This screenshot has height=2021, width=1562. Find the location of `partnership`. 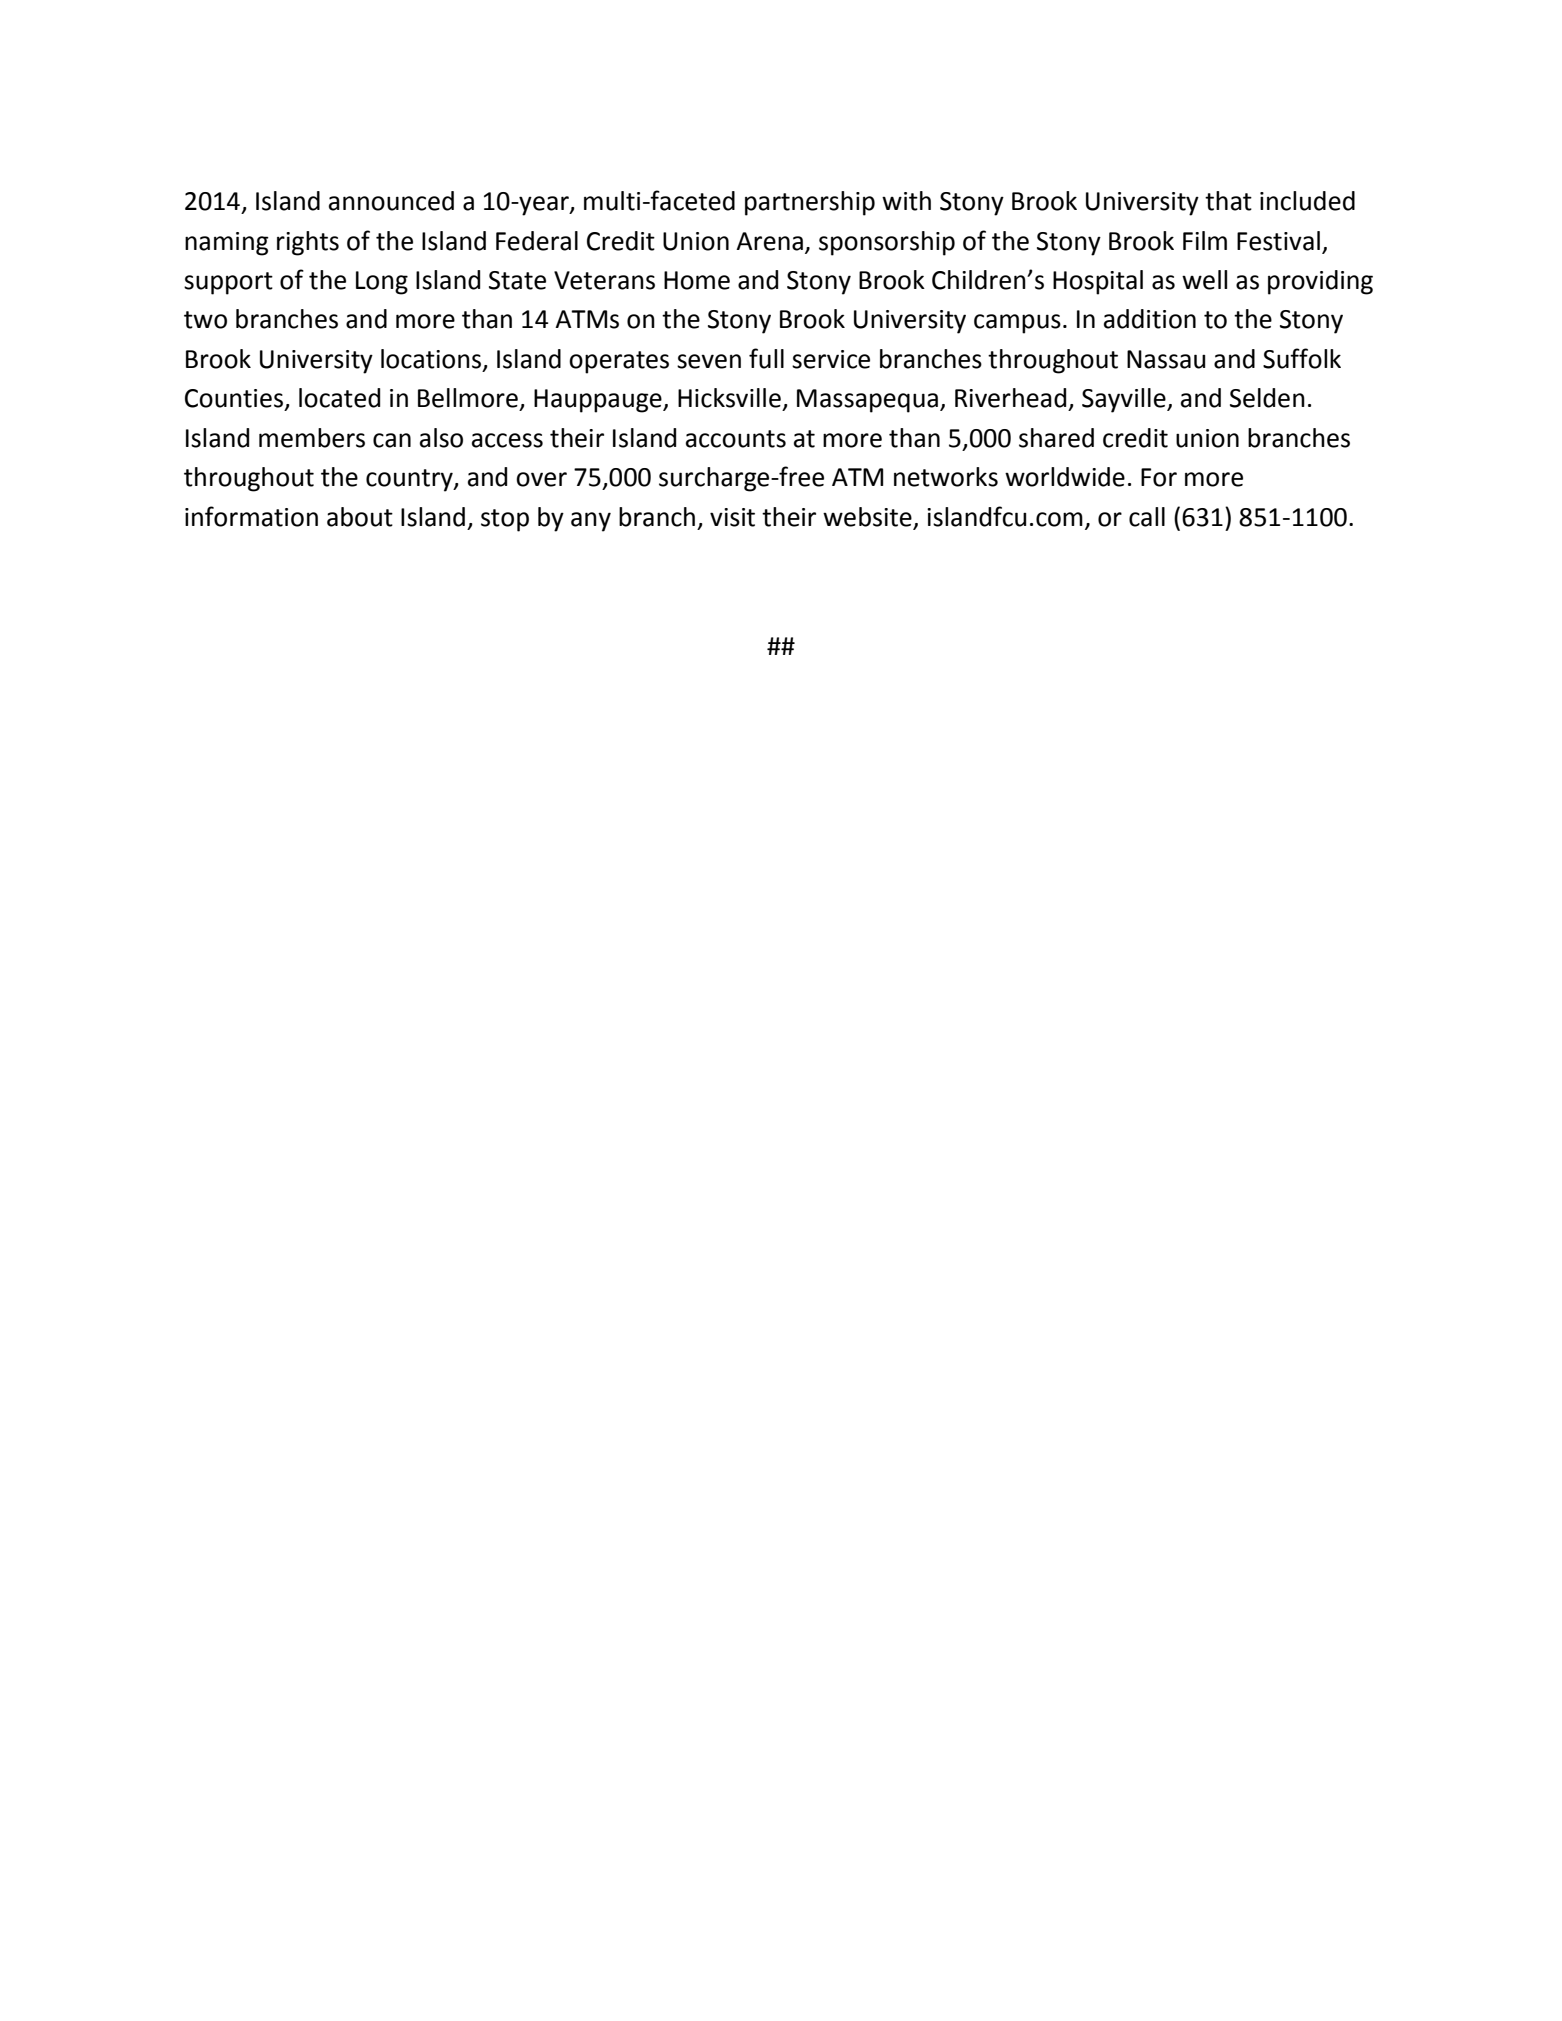

partnership is located at coordinates (810, 203).
